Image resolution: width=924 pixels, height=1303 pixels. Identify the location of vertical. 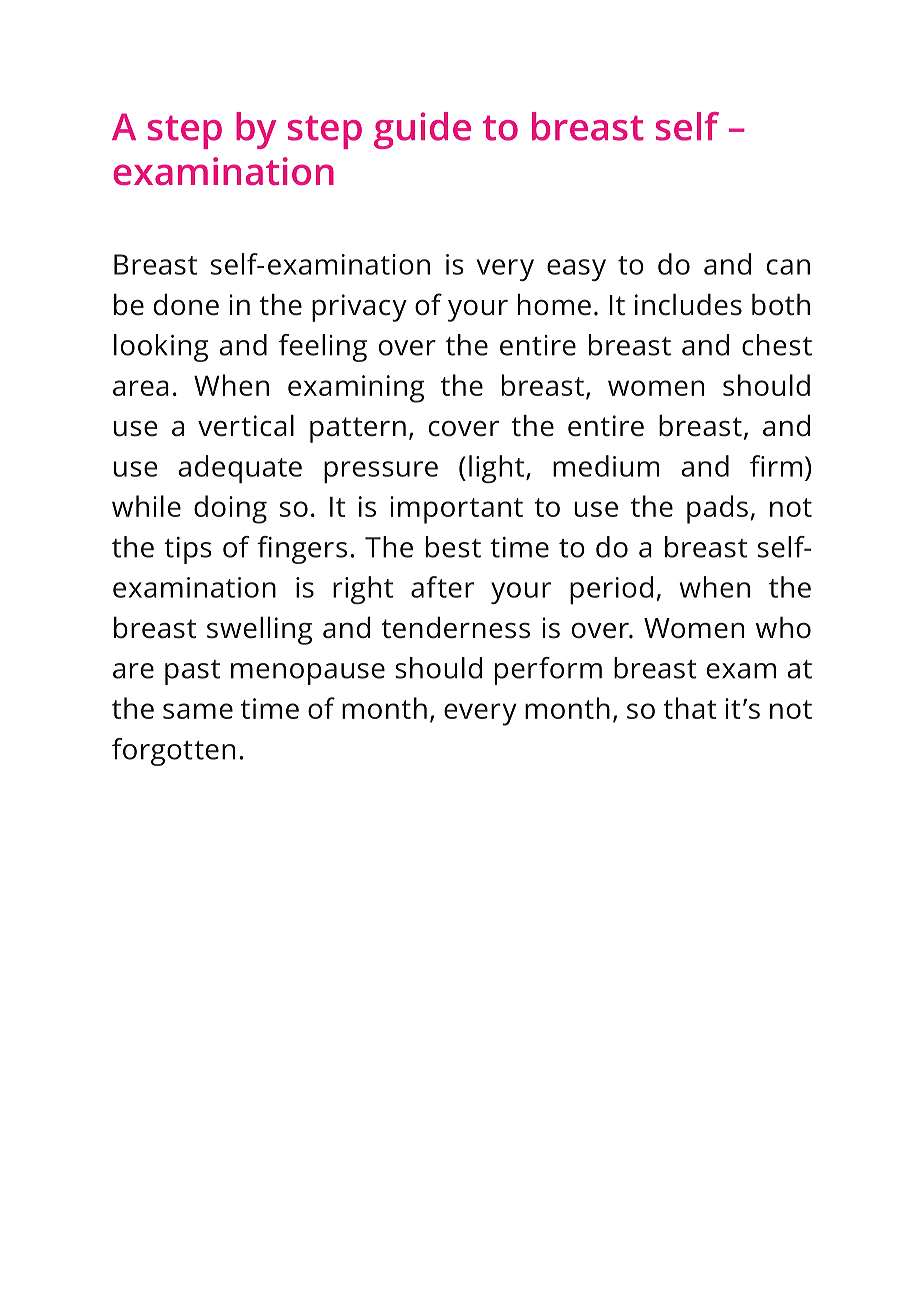
(246, 425).
